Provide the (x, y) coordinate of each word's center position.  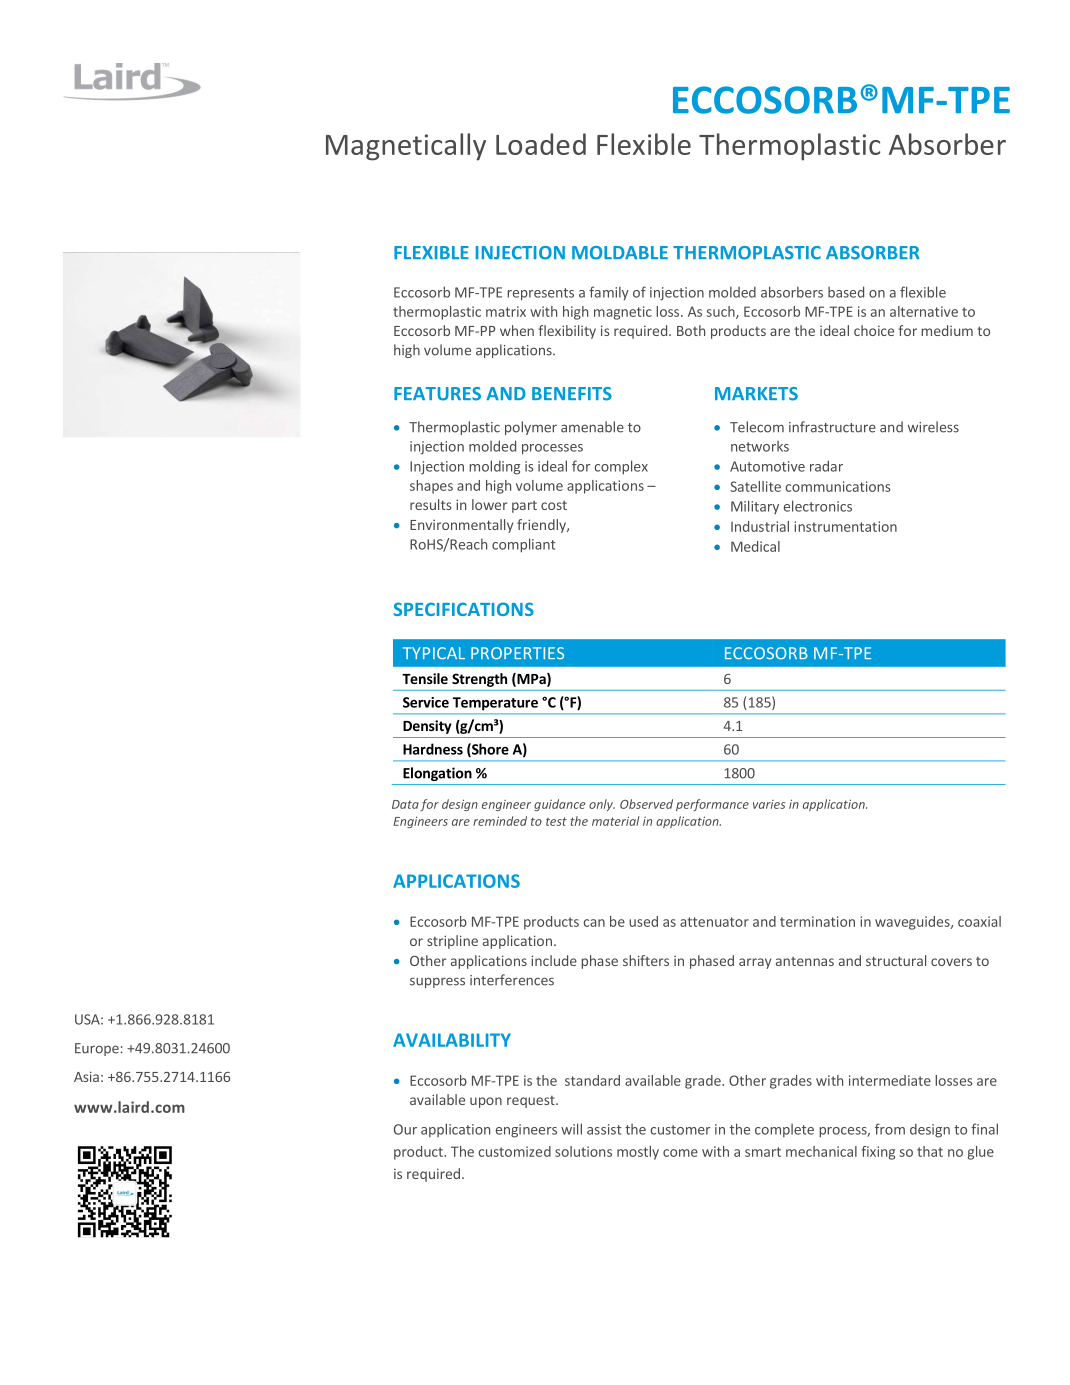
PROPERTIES (517, 653)
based (846, 292)
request (532, 1102)
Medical (755, 546)
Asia (86, 1076)
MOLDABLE (620, 253)
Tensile (425, 678)
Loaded (541, 144)
